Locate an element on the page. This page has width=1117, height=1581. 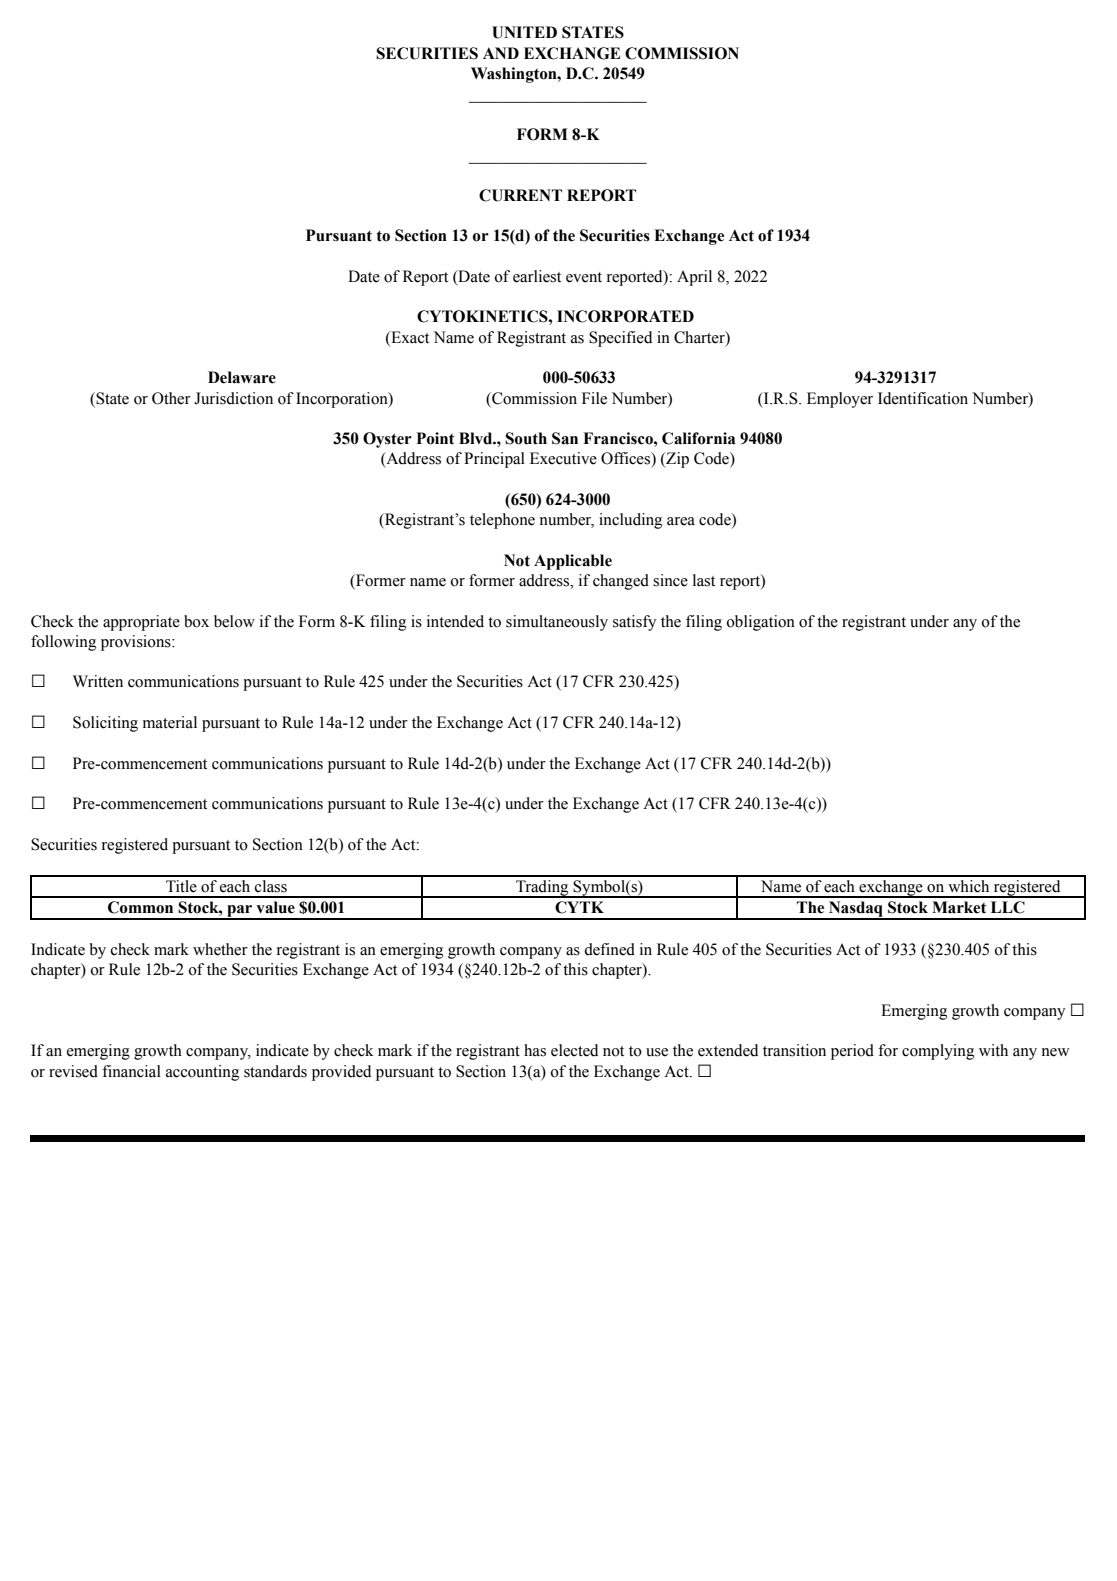
box is located at coordinates (196, 621).
